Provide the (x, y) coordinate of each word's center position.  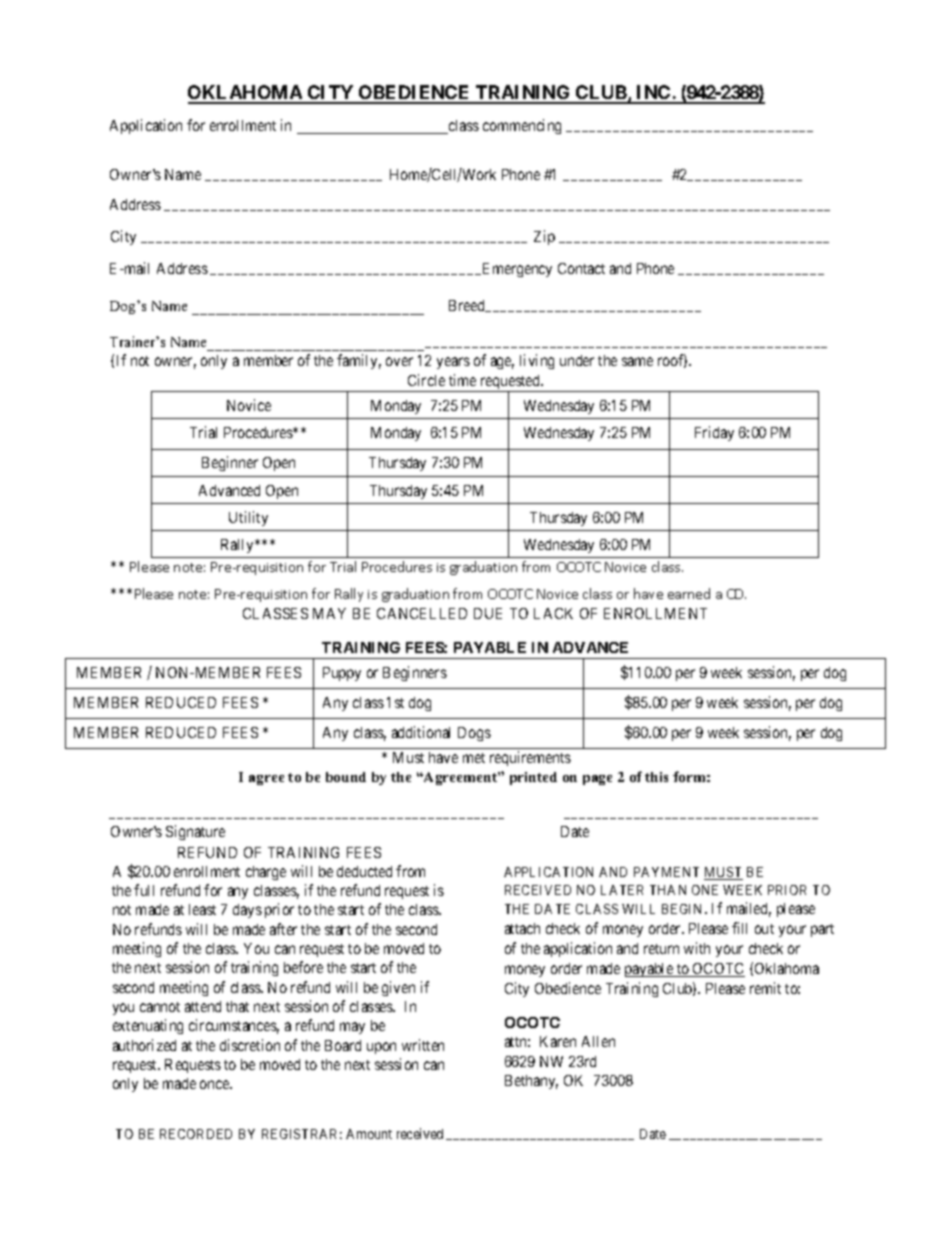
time (462, 380)
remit (765, 988)
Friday (714, 433)
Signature (195, 832)
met (474, 758)
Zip (544, 237)
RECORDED (196, 1134)
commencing (522, 126)
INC (654, 94)
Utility (248, 518)
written (423, 1045)
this (656, 777)
